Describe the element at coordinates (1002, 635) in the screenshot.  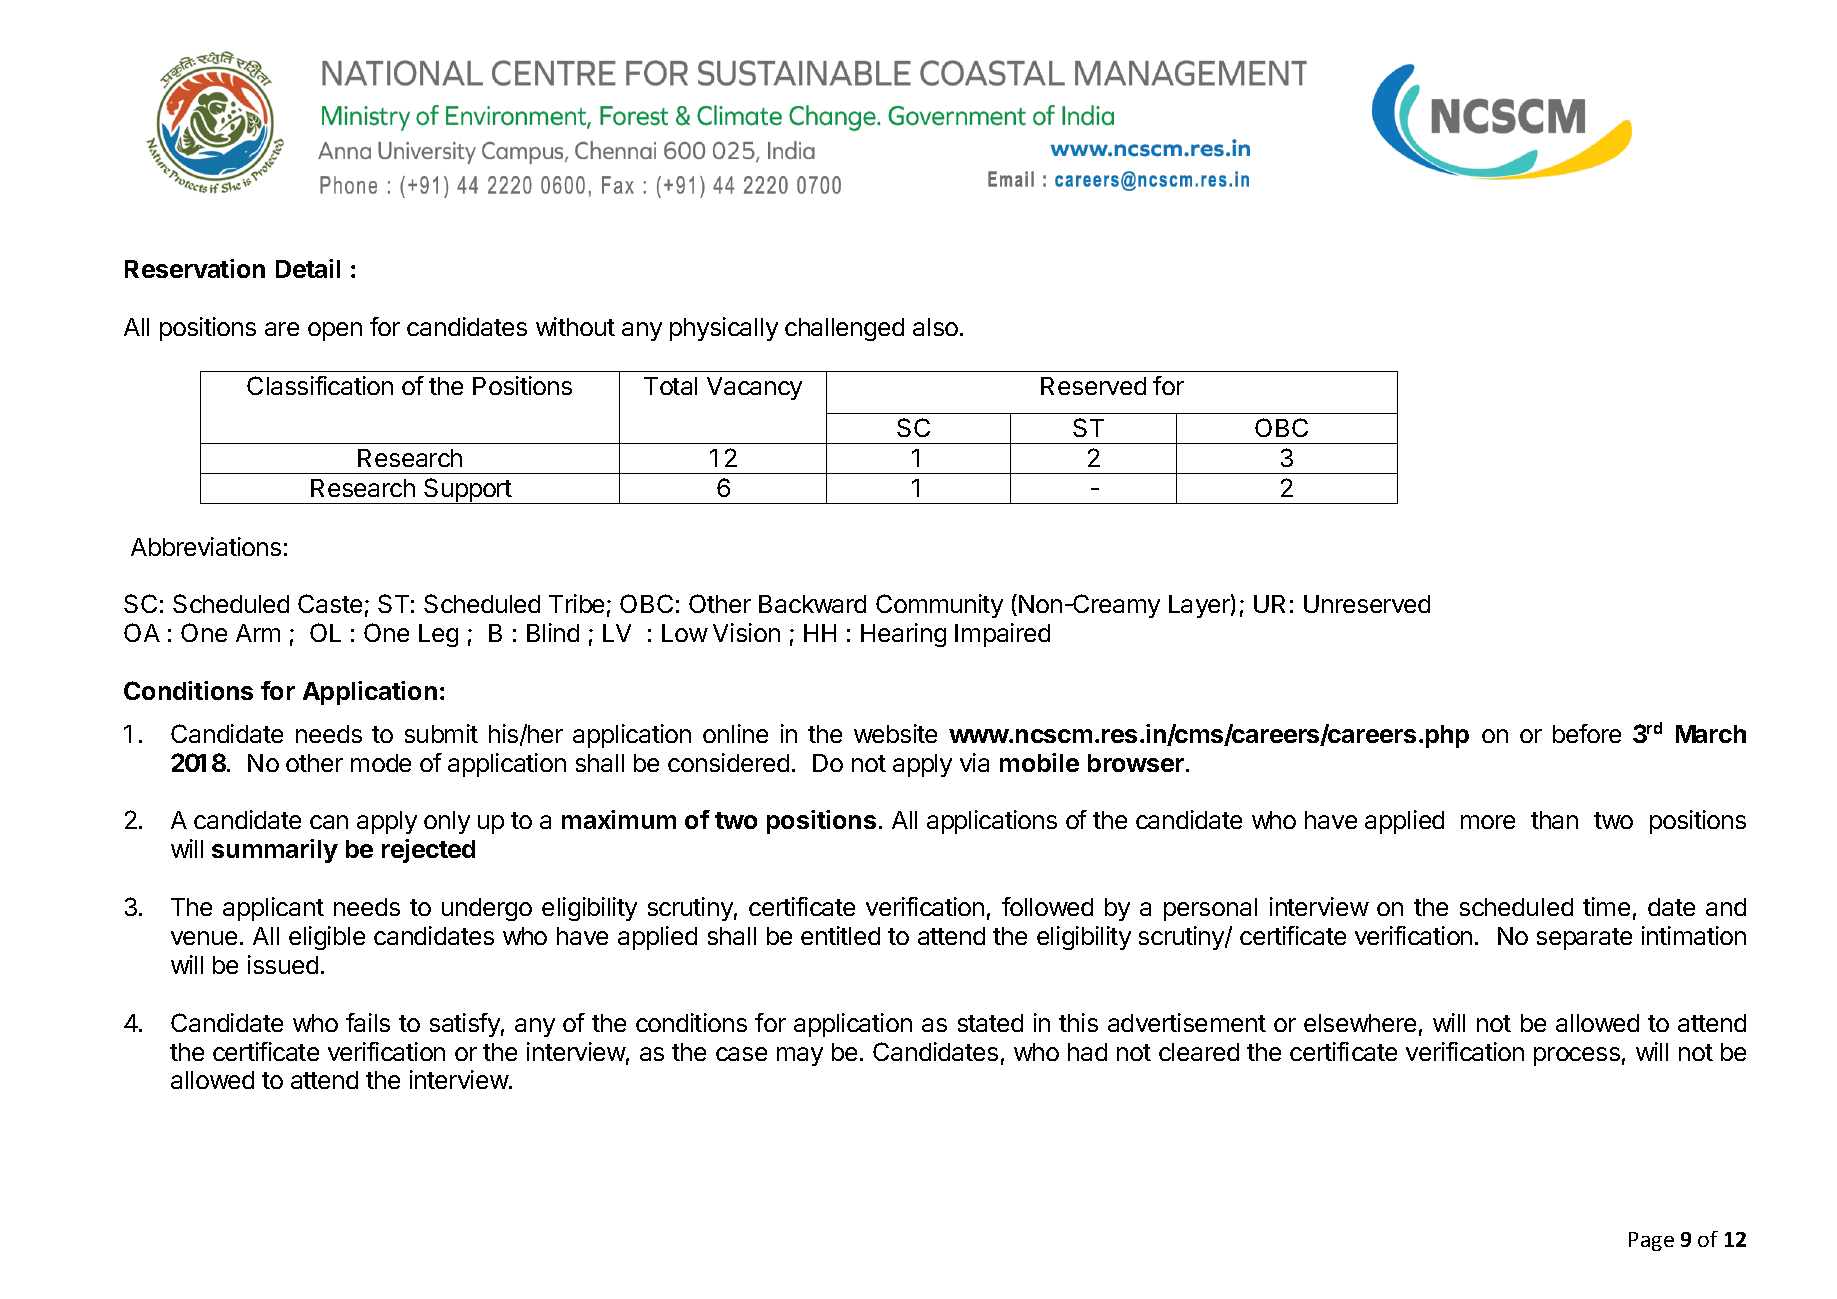
I see `Impaired` at that location.
